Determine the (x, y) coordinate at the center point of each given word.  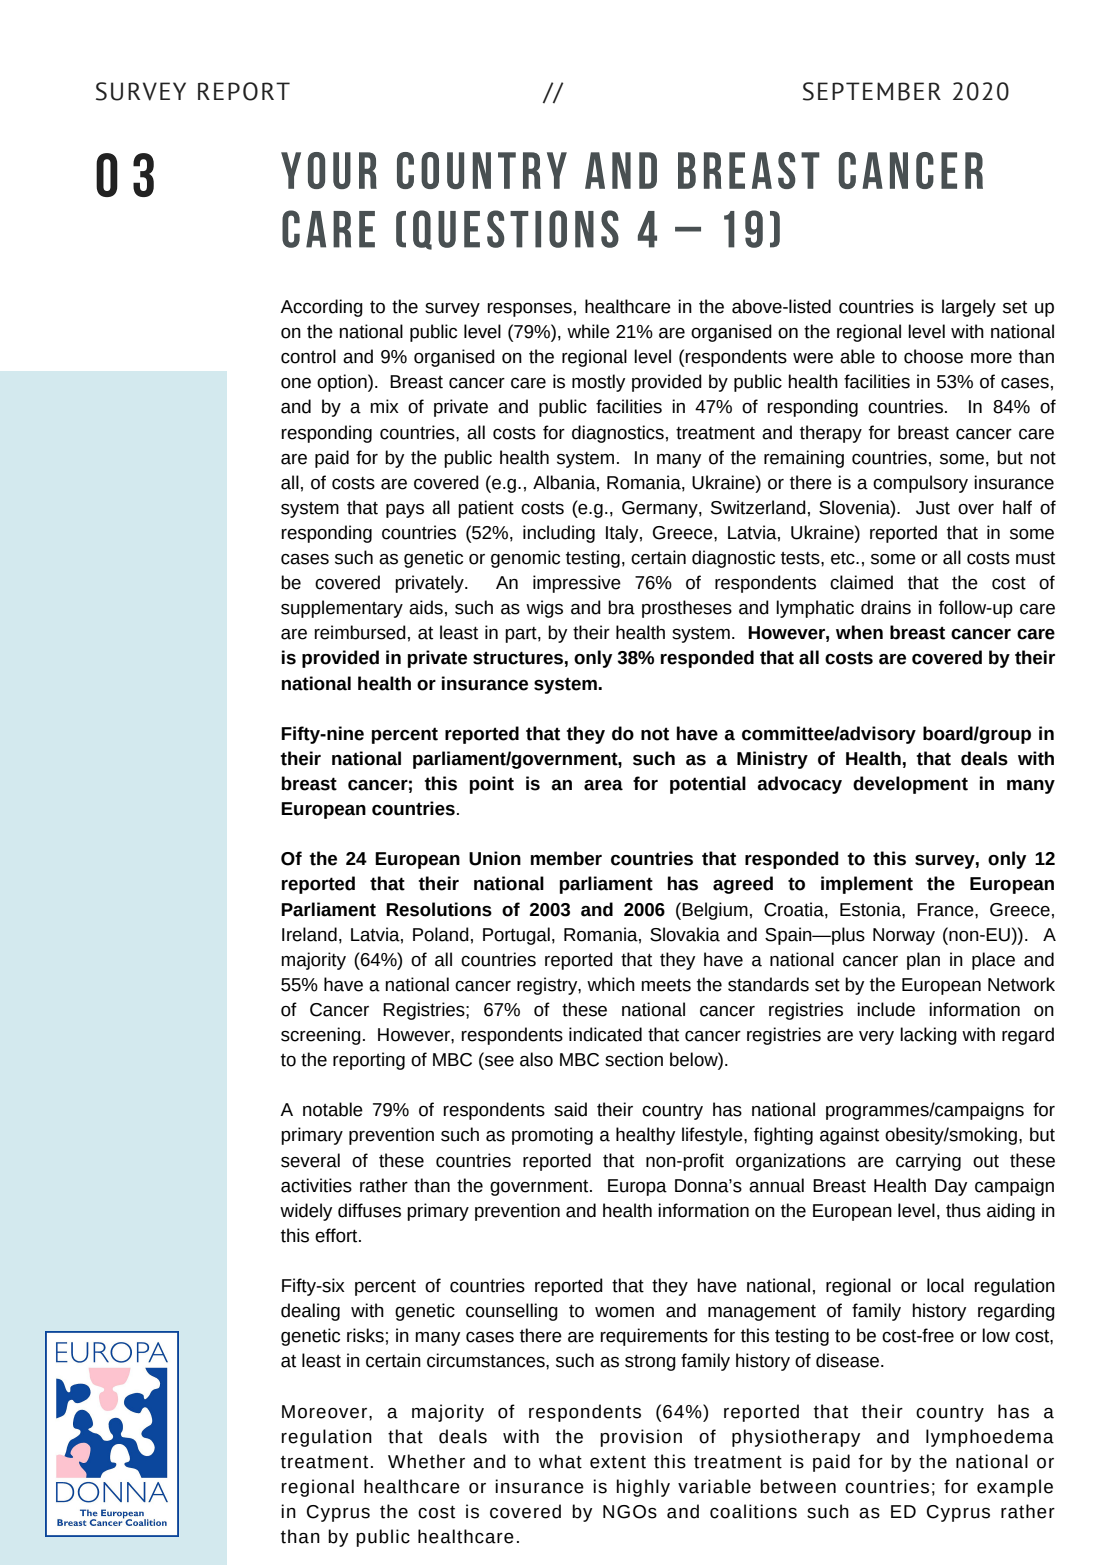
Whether (426, 1461)
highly (643, 1488)
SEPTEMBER (872, 91)
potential (708, 785)
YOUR (329, 170)
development (910, 785)
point (492, 785)
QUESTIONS (516, 230)
